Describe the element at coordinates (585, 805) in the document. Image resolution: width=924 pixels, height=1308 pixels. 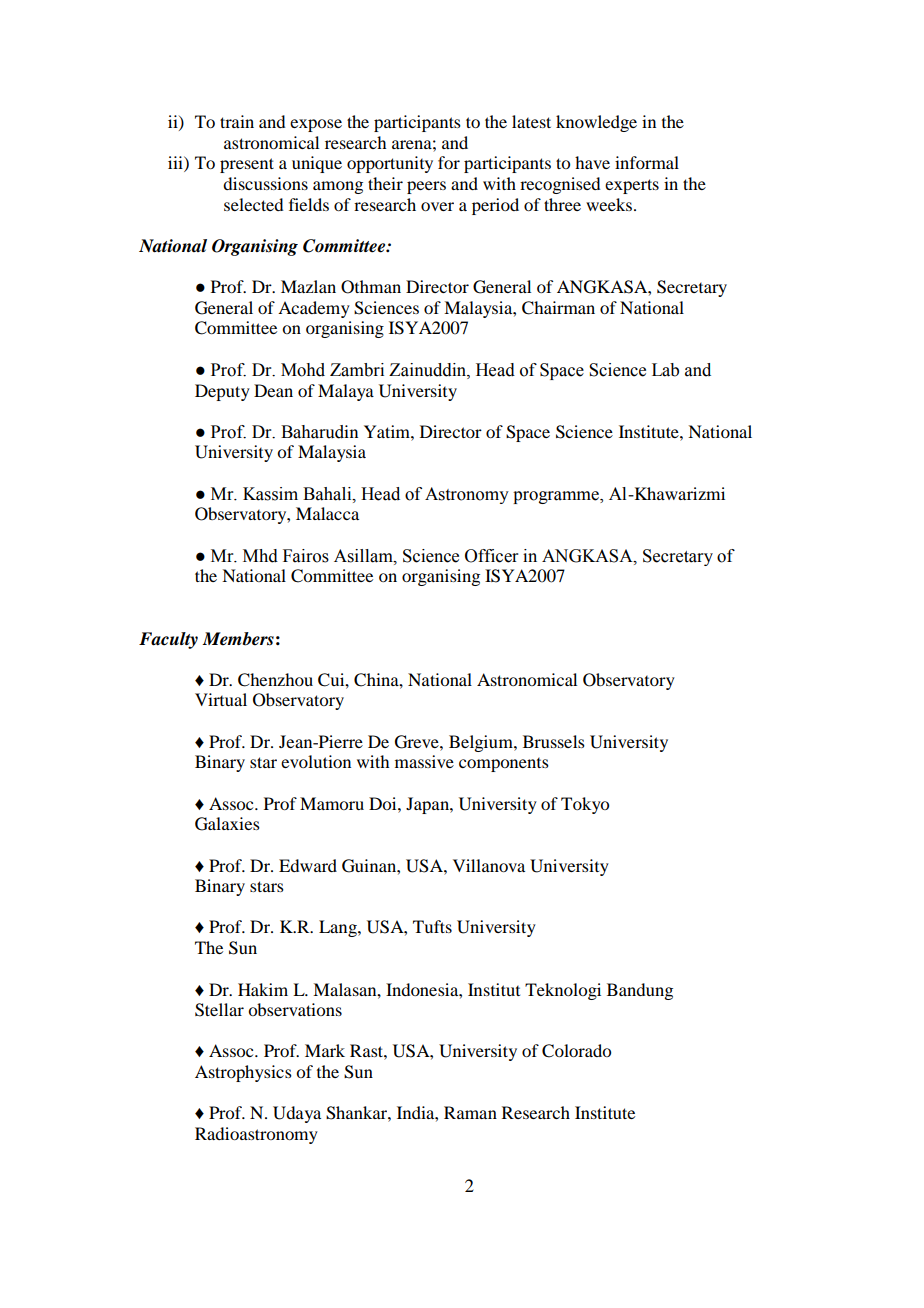
I see `Tokyo` at that location.
